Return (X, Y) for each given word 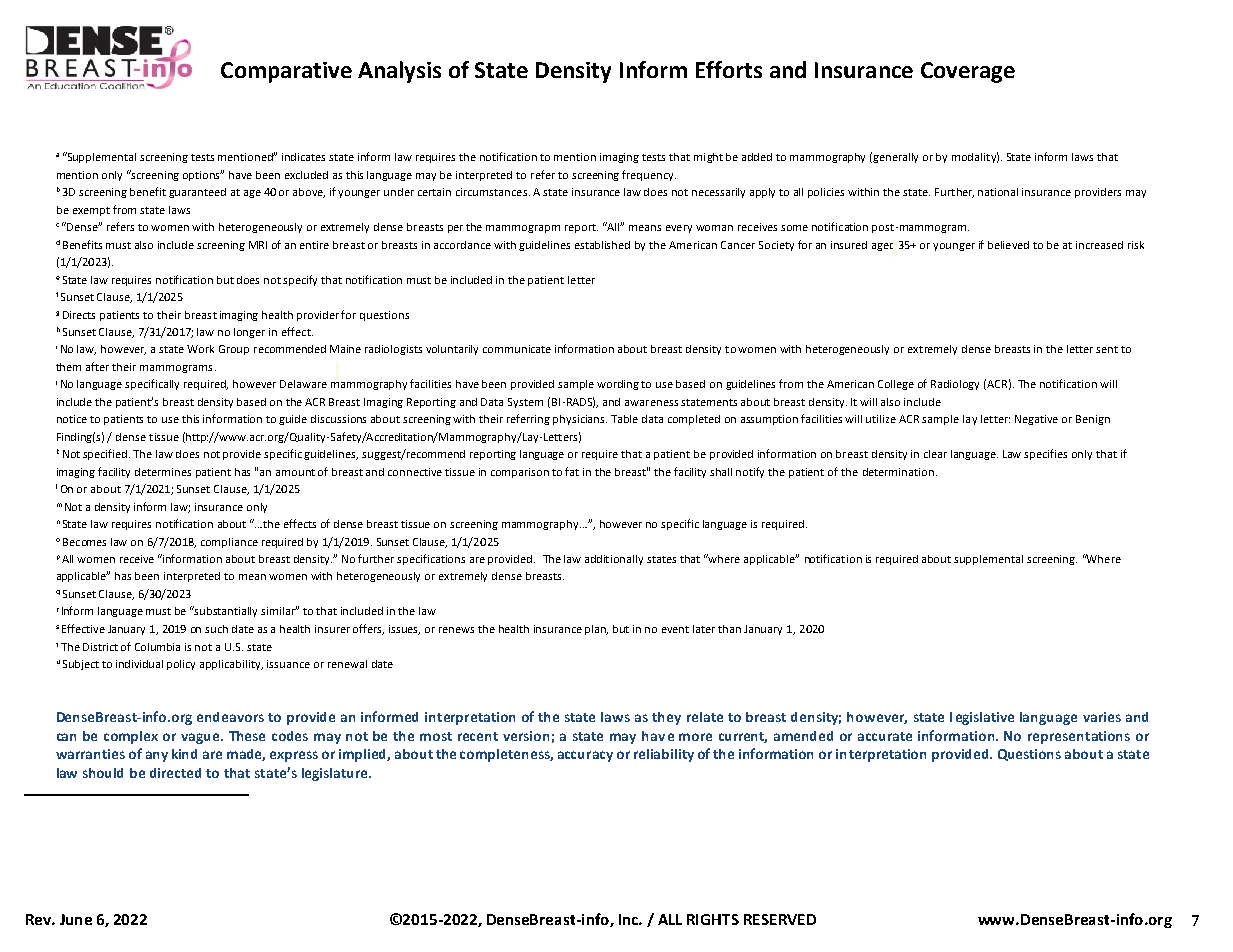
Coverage (968, 72)
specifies (1045, 454)
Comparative (286, 72)
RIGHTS (713, 919)
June (76, 919)
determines (163, 472)
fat (572, 471)
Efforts (729, 69)
